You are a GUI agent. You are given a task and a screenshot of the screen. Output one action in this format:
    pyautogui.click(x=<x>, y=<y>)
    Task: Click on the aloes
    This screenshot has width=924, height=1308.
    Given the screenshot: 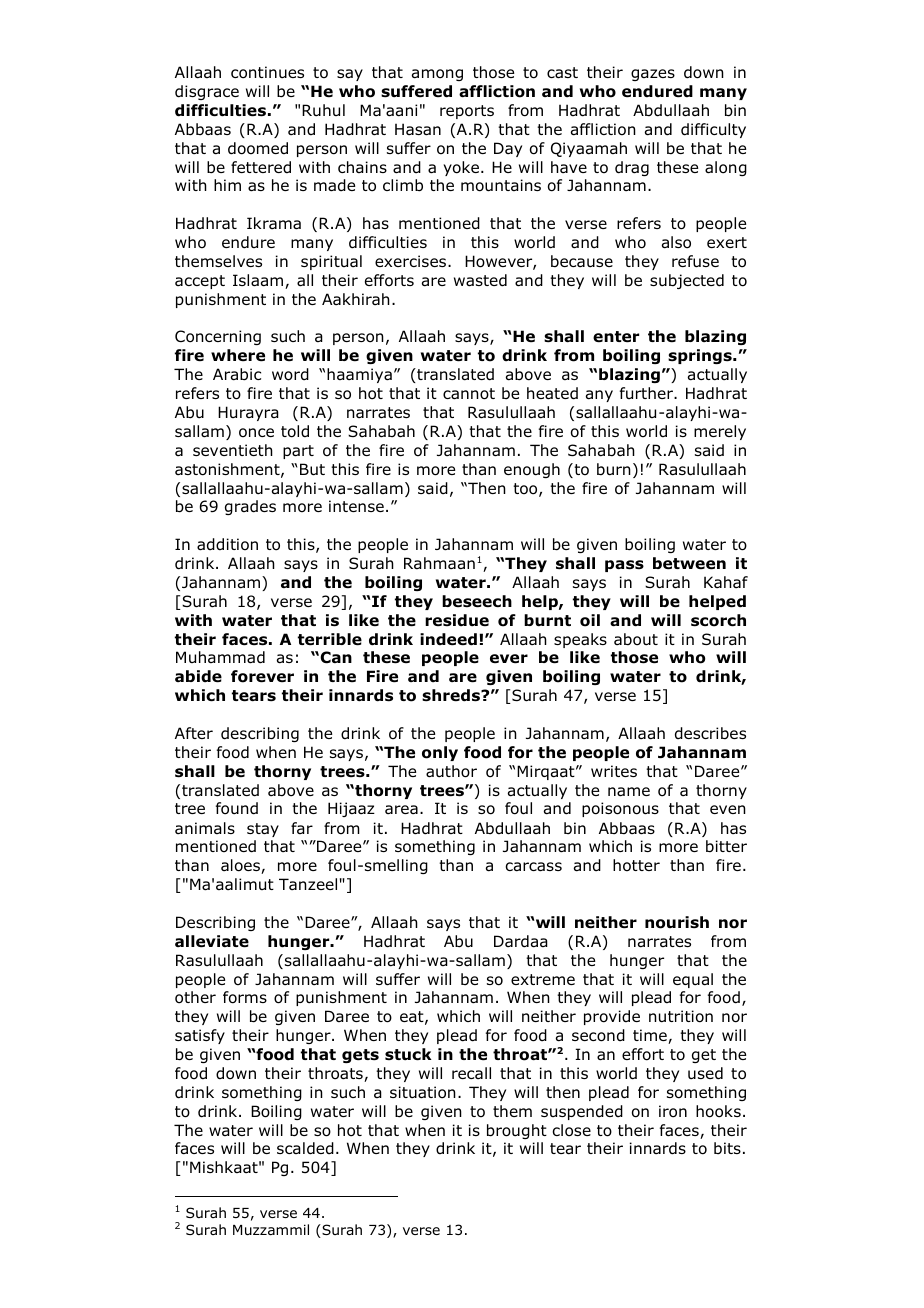 What is the action you would take?
    pyautogui.click(x=241, y=866)
